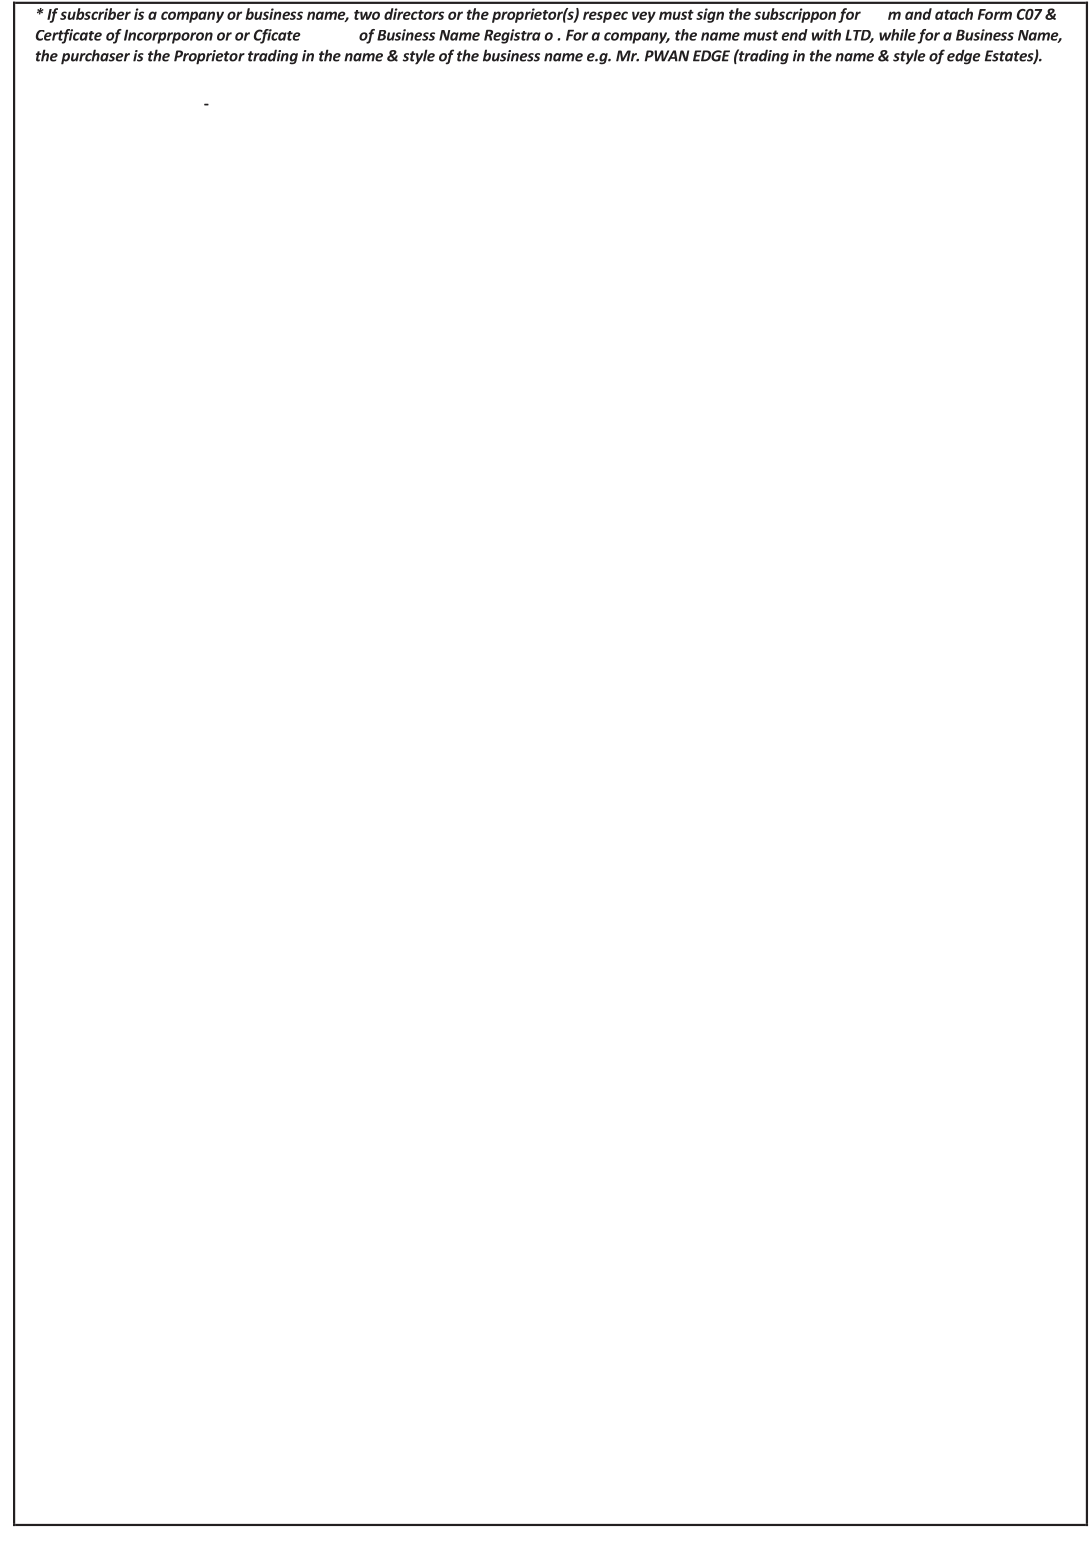 Image resolution: width=1092 pixels, height=1543 pixels. I want to click on respec, so click(605, 17).
